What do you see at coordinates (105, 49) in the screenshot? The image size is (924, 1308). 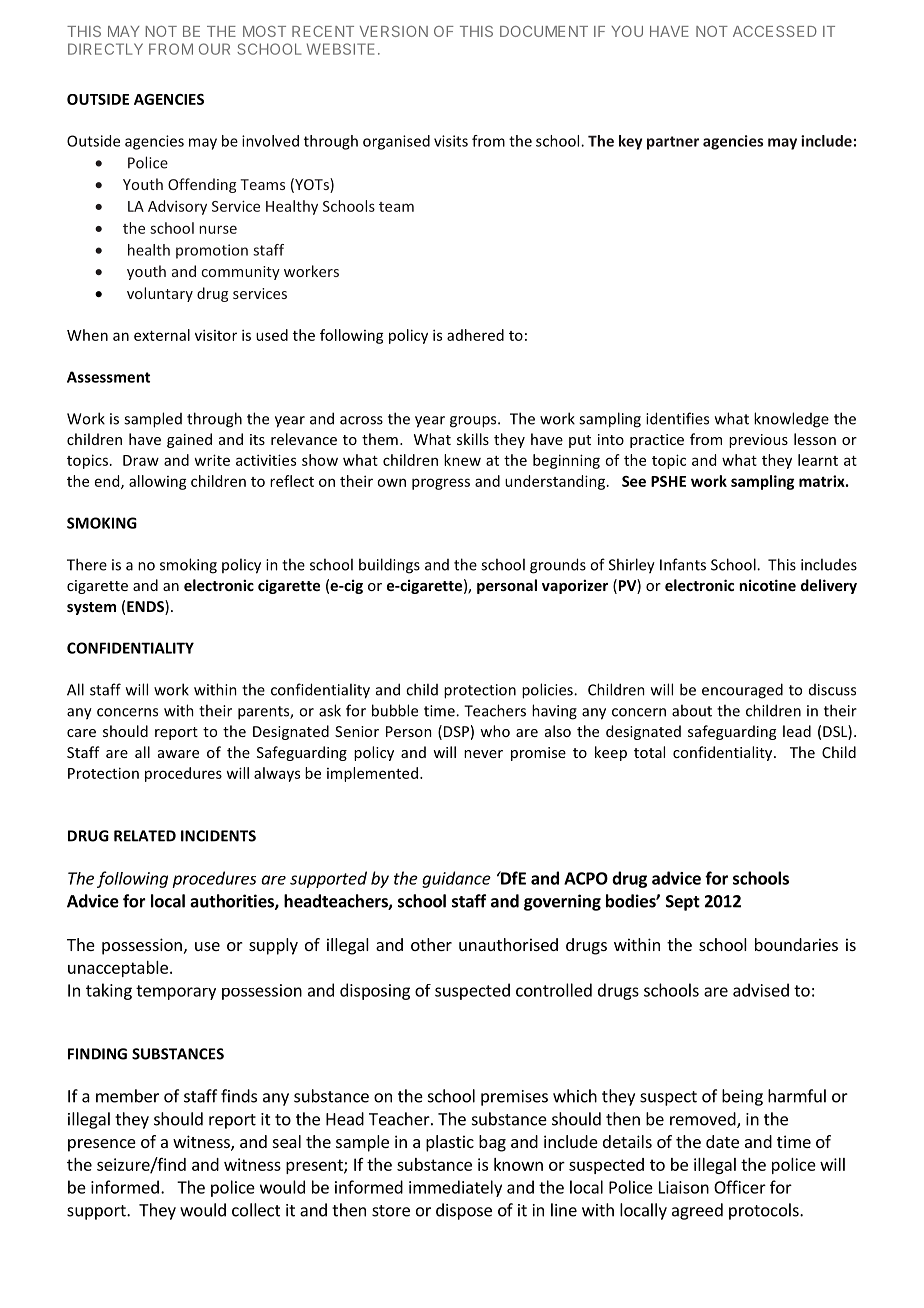 I see `DIRECTLY` at bounding box center [105, 49].
